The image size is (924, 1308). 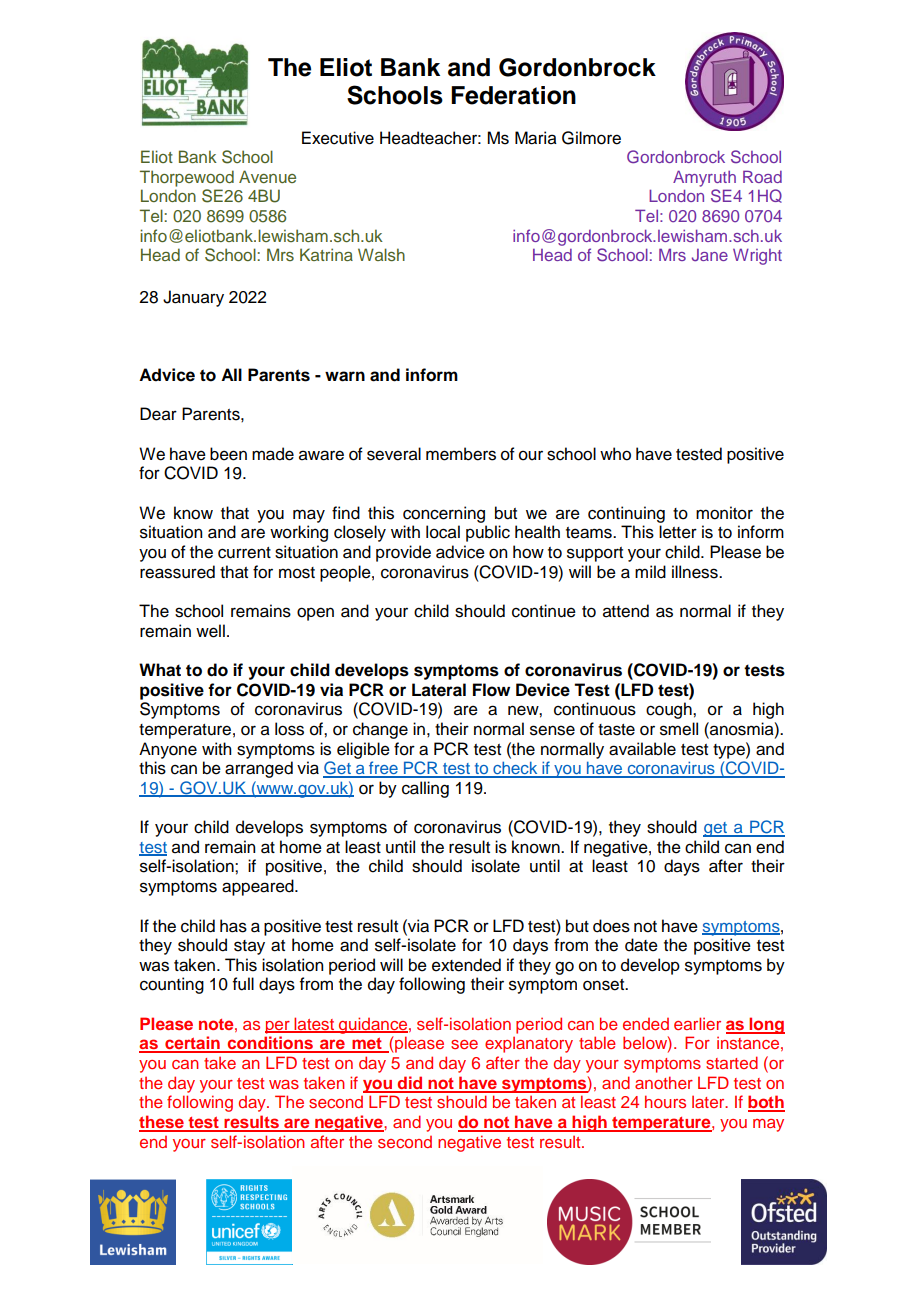 What do you see at coordinates (267, 176) in the page?
I see `Avenue` at bounding box center [267, 176].
